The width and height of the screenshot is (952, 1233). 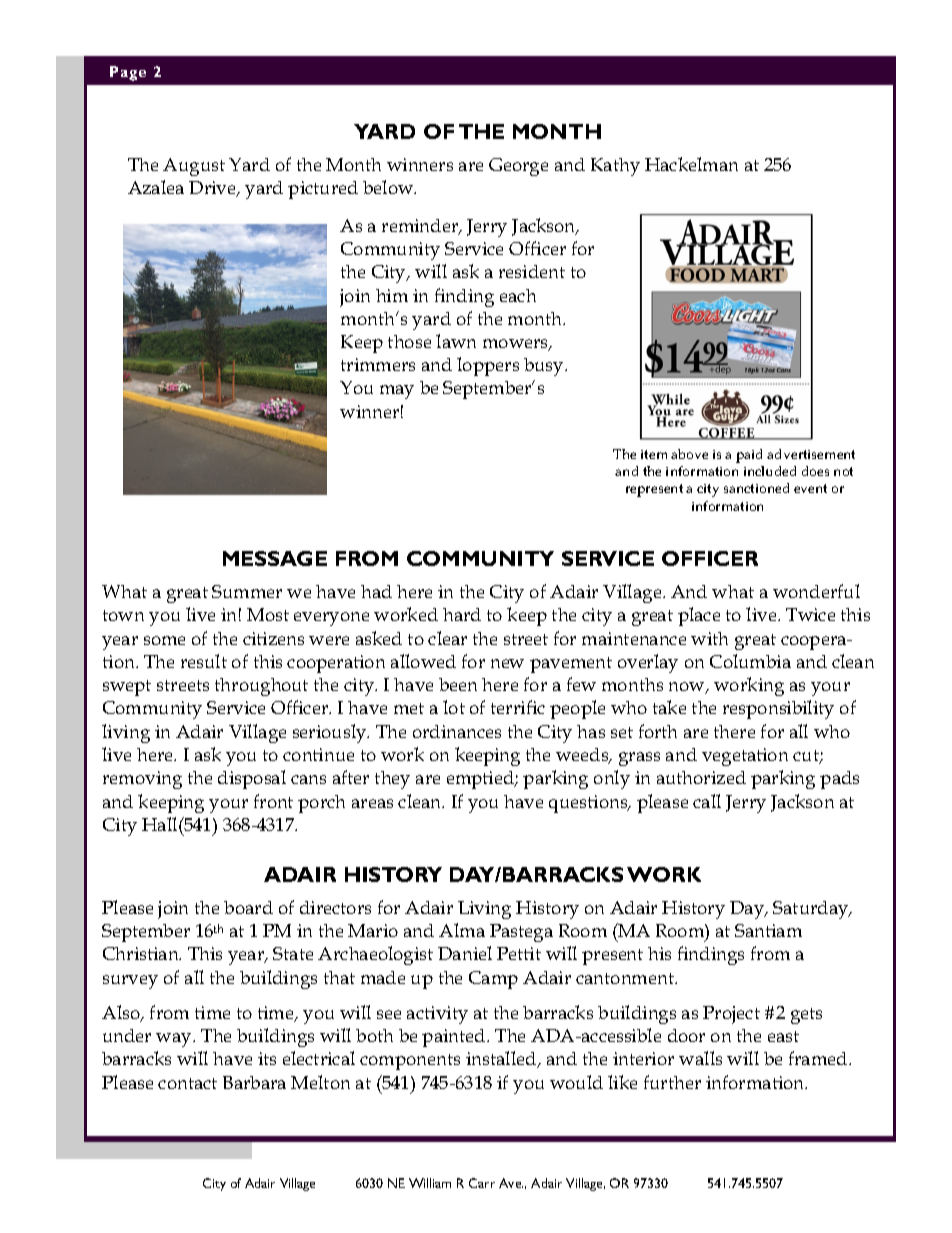 What do you see at coordinates (204, 661) in the screenshot?
I see `result` at bounding box center [204, 661].
